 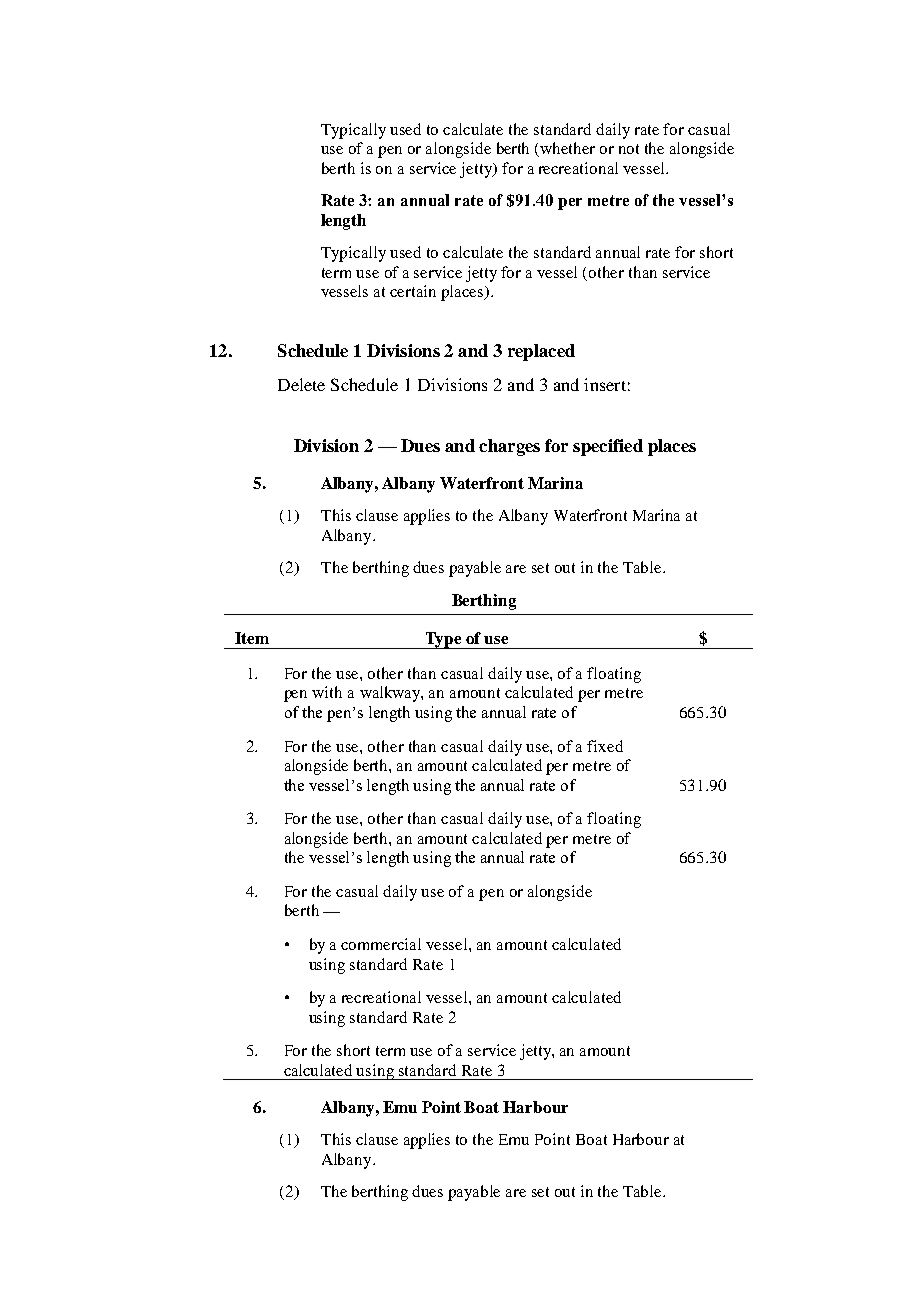 I want to click on specified, so click(x=608, y=447).
